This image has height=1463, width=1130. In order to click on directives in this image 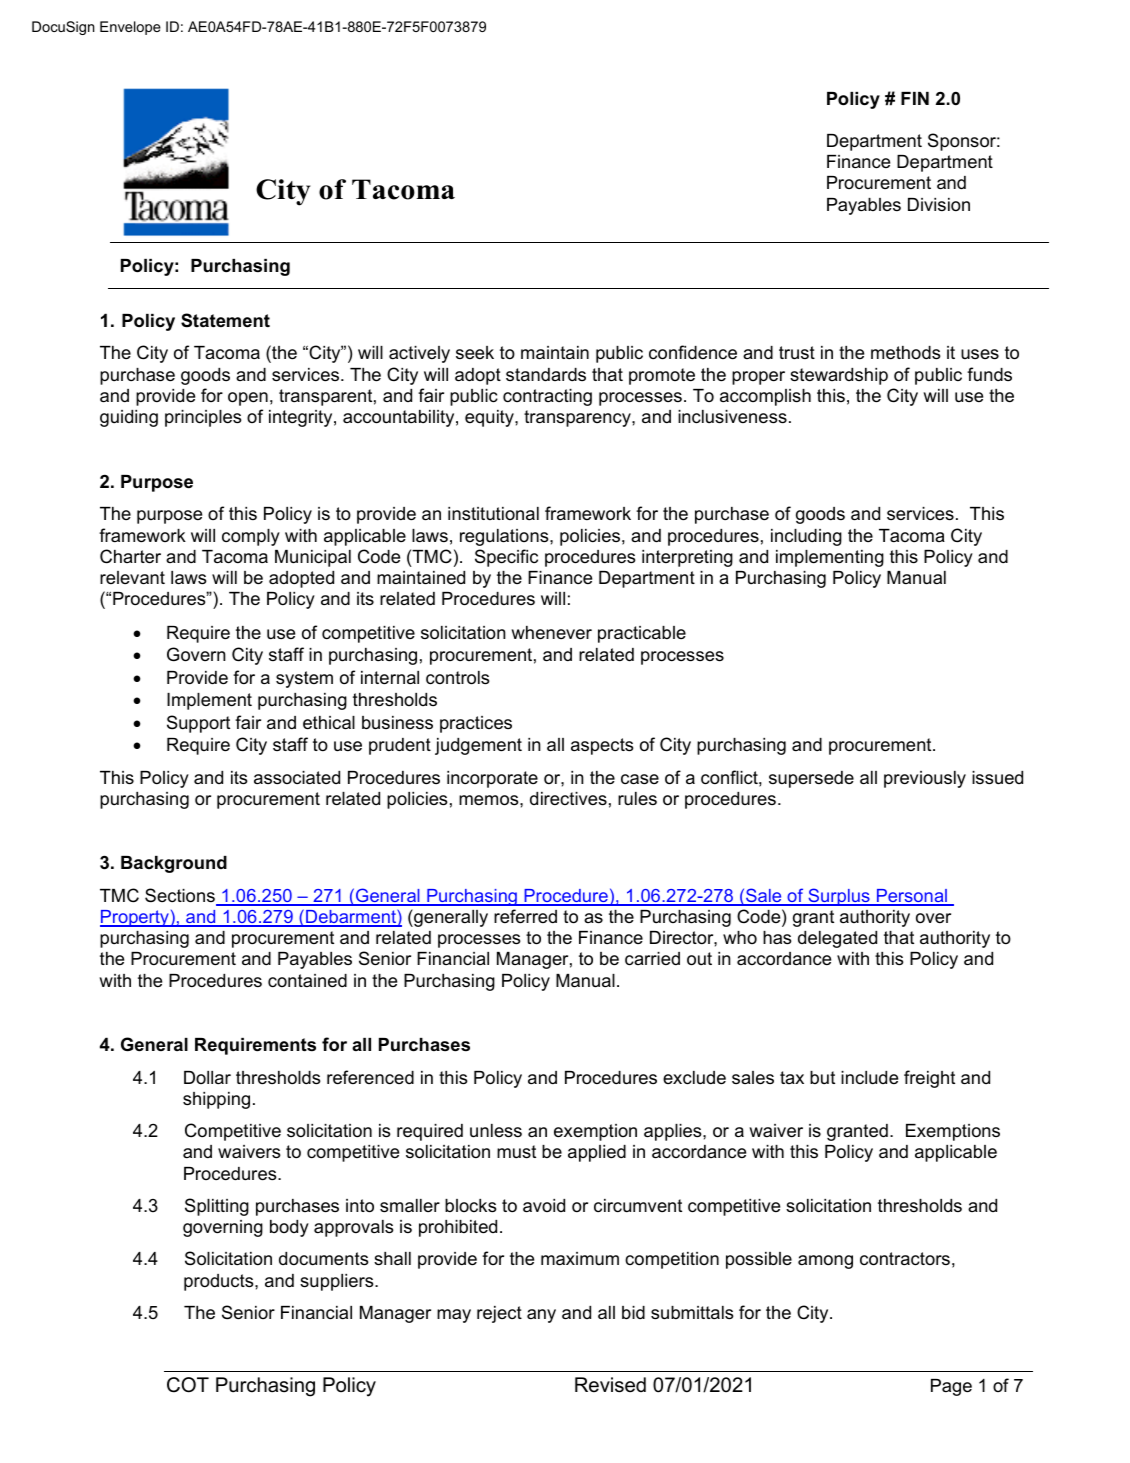, I will do `click(568, 798)`.
